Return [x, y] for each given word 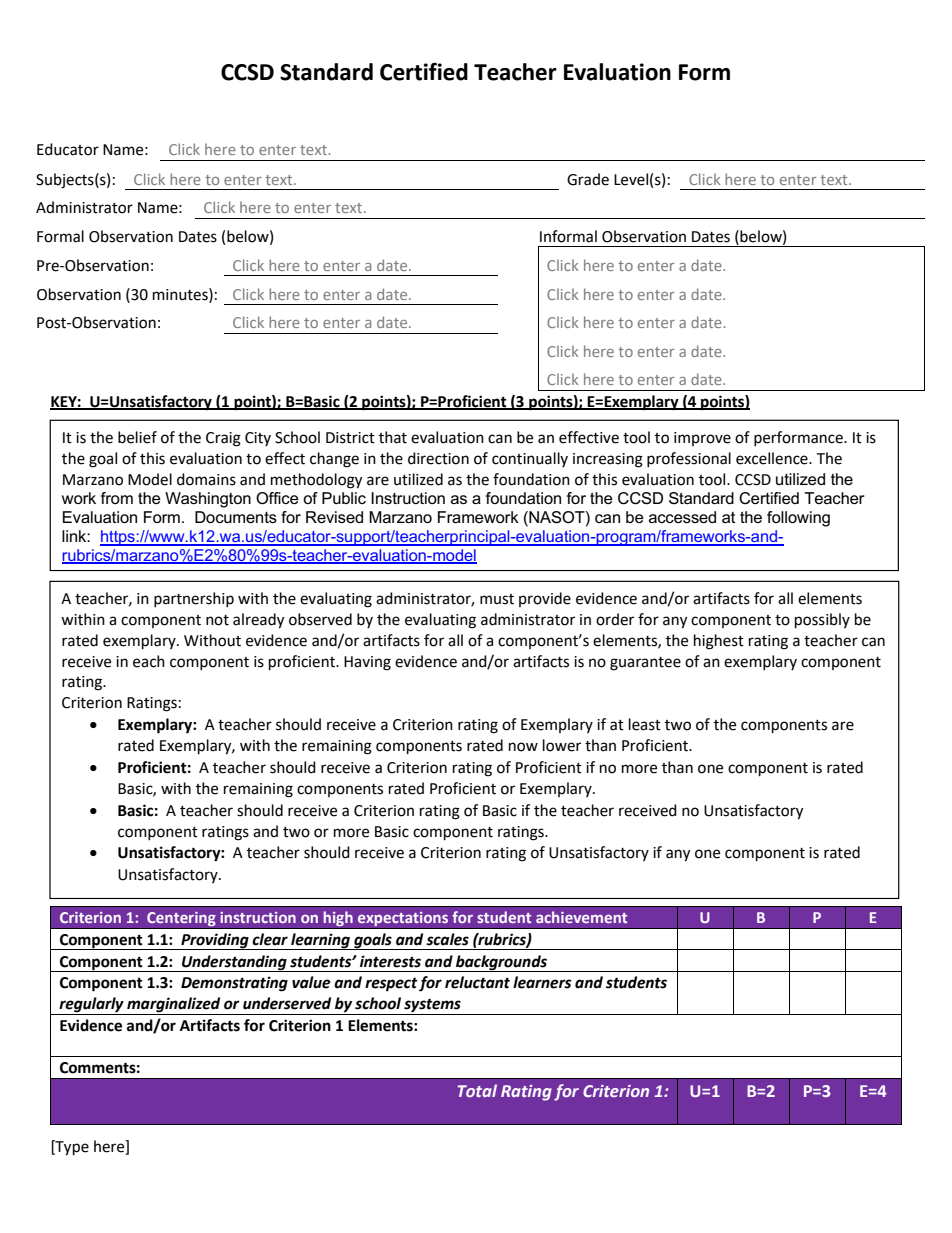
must [497, 599]
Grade [588, 179]
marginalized [174, 1006]
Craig [223, 439]
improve [702, 439]
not [217, 620]
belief [137, 437]
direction [438, 458]
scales [447, 939]
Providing [215, 941]
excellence [773, 458]
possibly [822, 621]
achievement [581, 917]
